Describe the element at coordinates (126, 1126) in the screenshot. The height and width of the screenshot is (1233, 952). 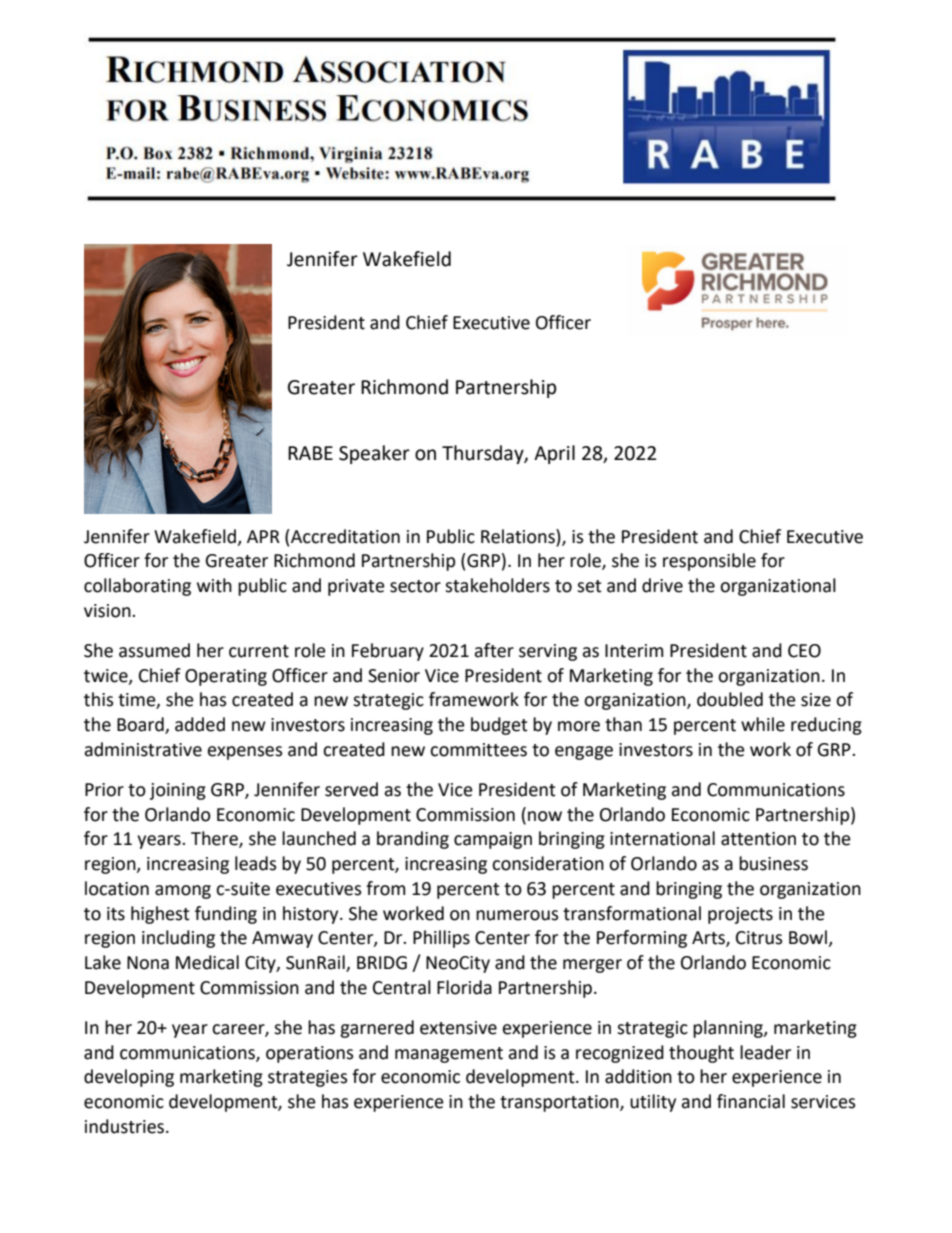
I see `industries` at that location.
